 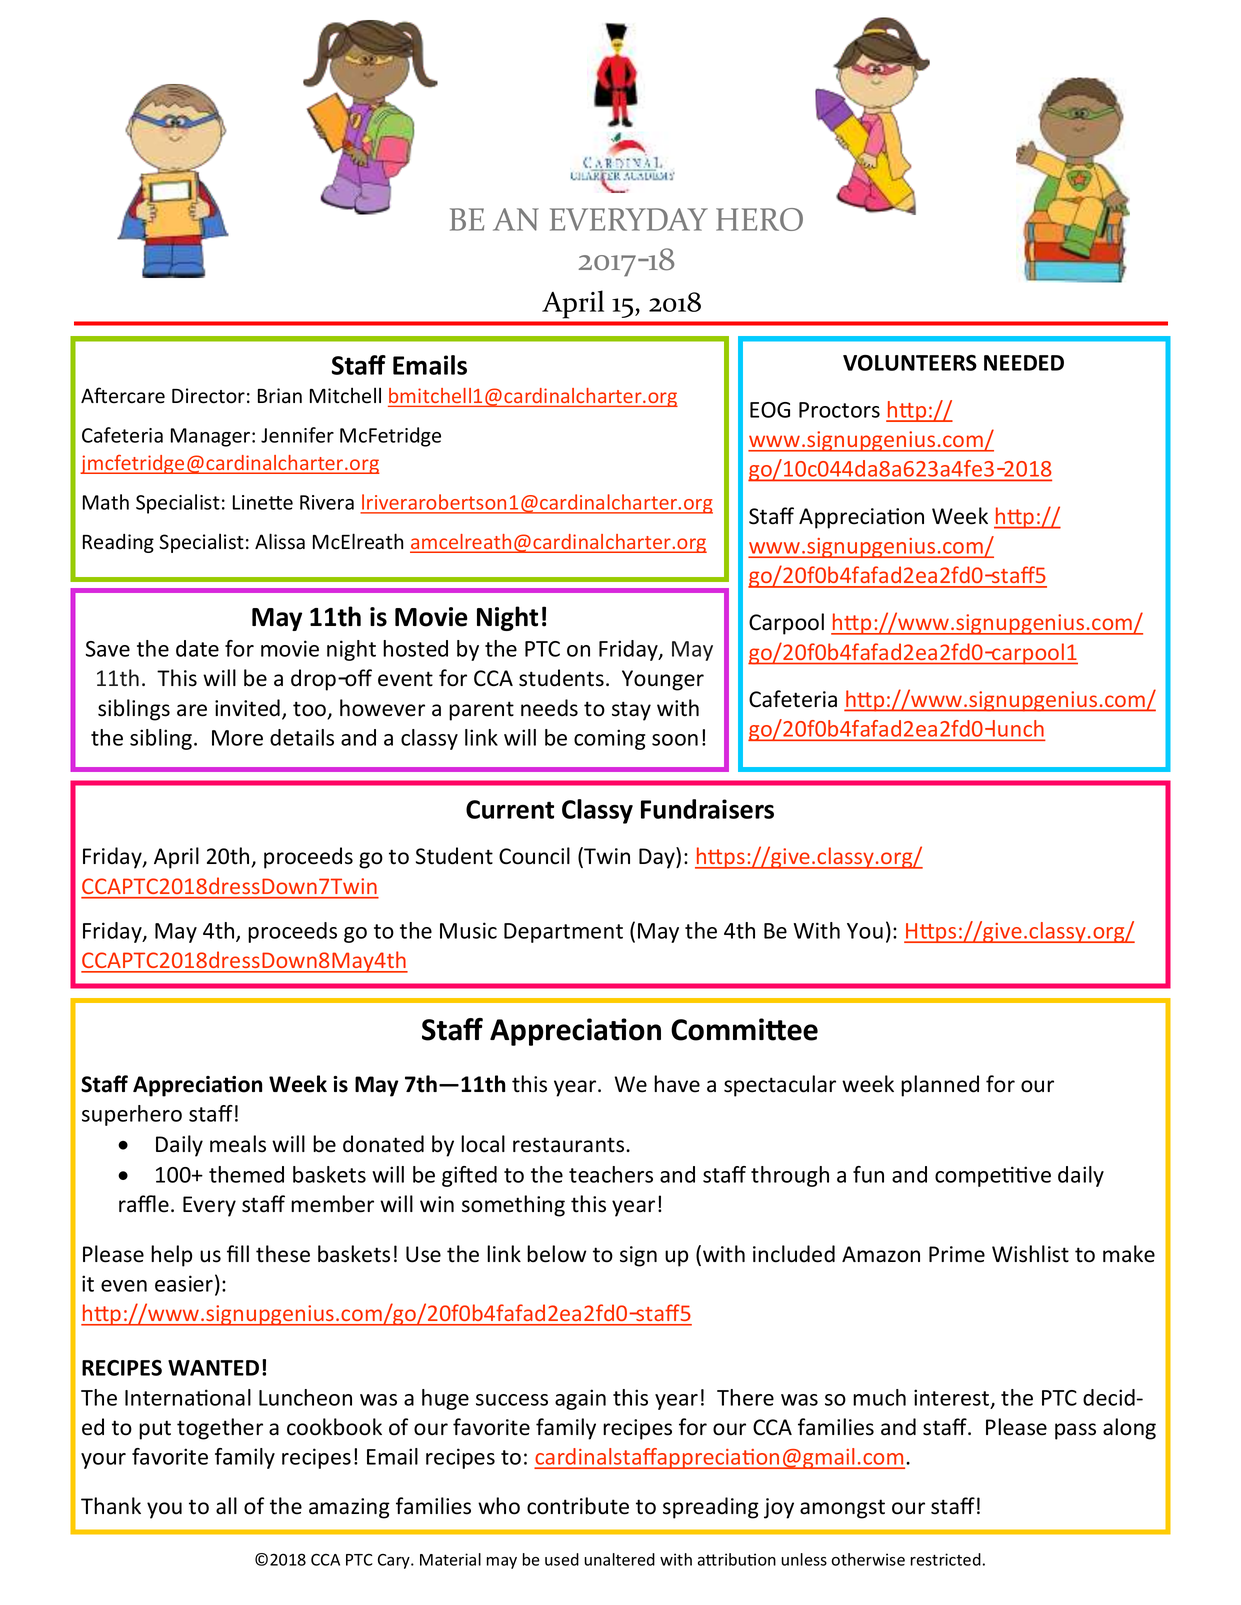 I want to click on Wishlist, so click(x=1030, y=1254).
